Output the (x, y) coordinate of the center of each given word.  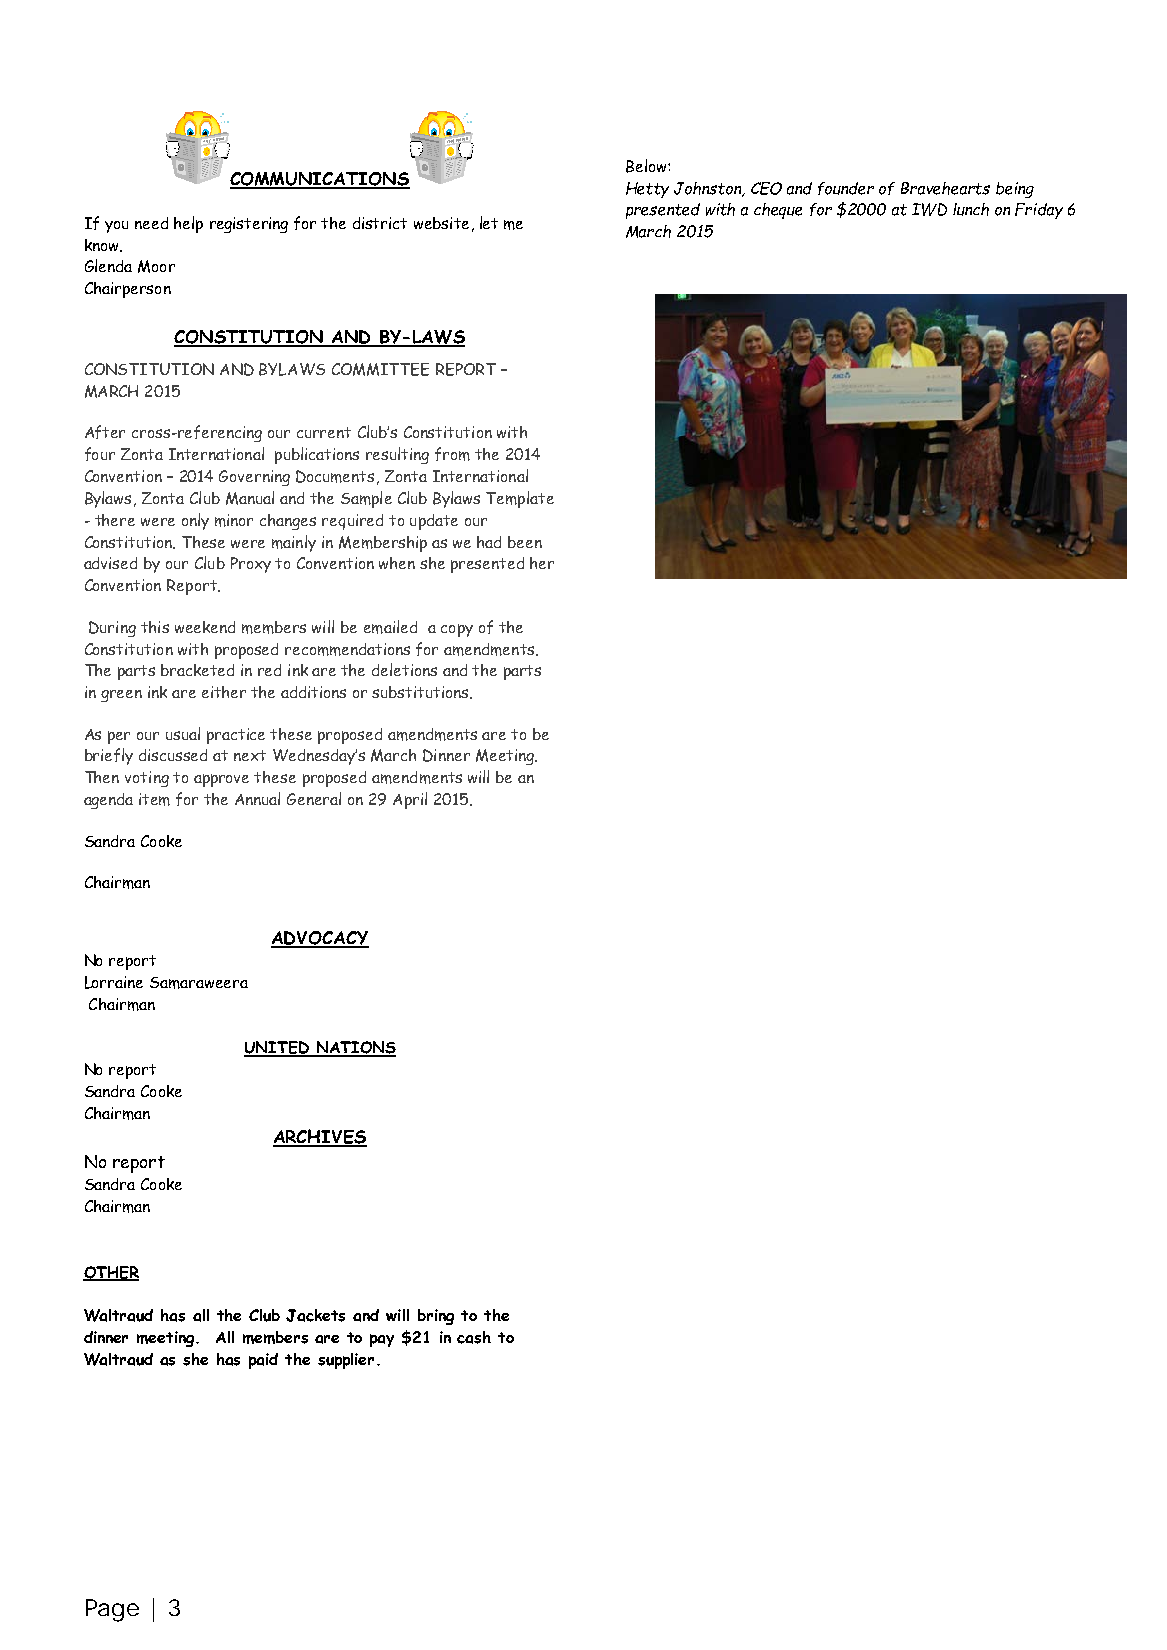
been (525, 542)
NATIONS (355, 1049)
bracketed (197, 670)
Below (647, 166)
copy (457, 630)
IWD (929, 209)
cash (474, 1337)
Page (112, 1610)
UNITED (277, 1049)
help (188, 224)
